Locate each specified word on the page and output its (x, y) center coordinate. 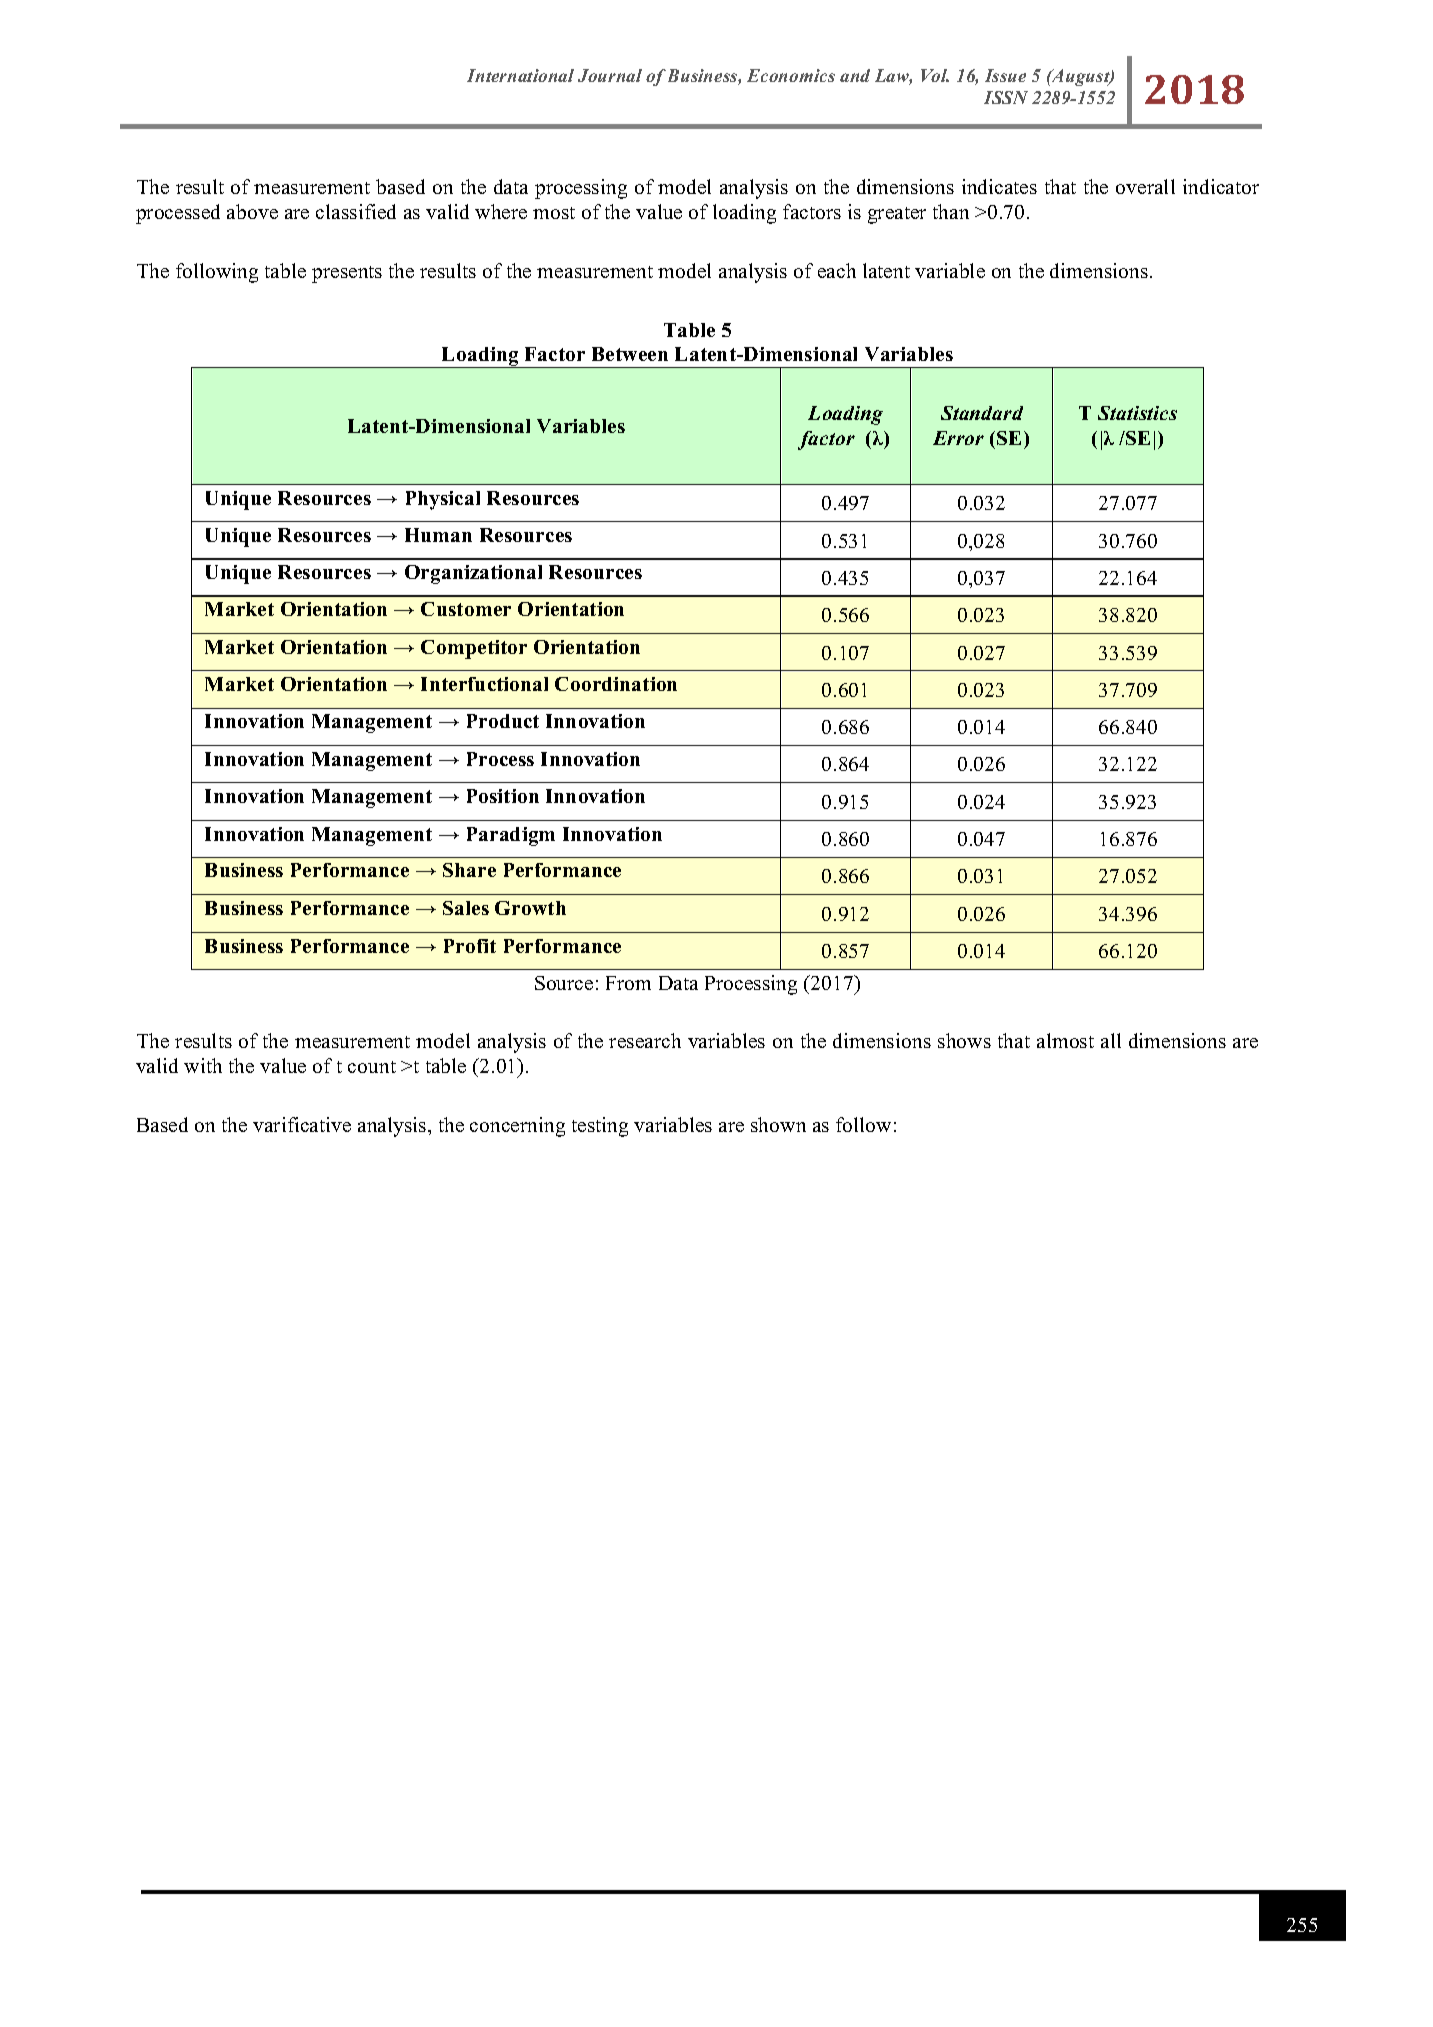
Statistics (1137, 413)
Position (503, 796)
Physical (443, 500)
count (372, 1067)
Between (630, 354)
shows (964, 1040)
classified (356, 211)
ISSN (1006, 97)
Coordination (616, 684)
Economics (791, 75)
